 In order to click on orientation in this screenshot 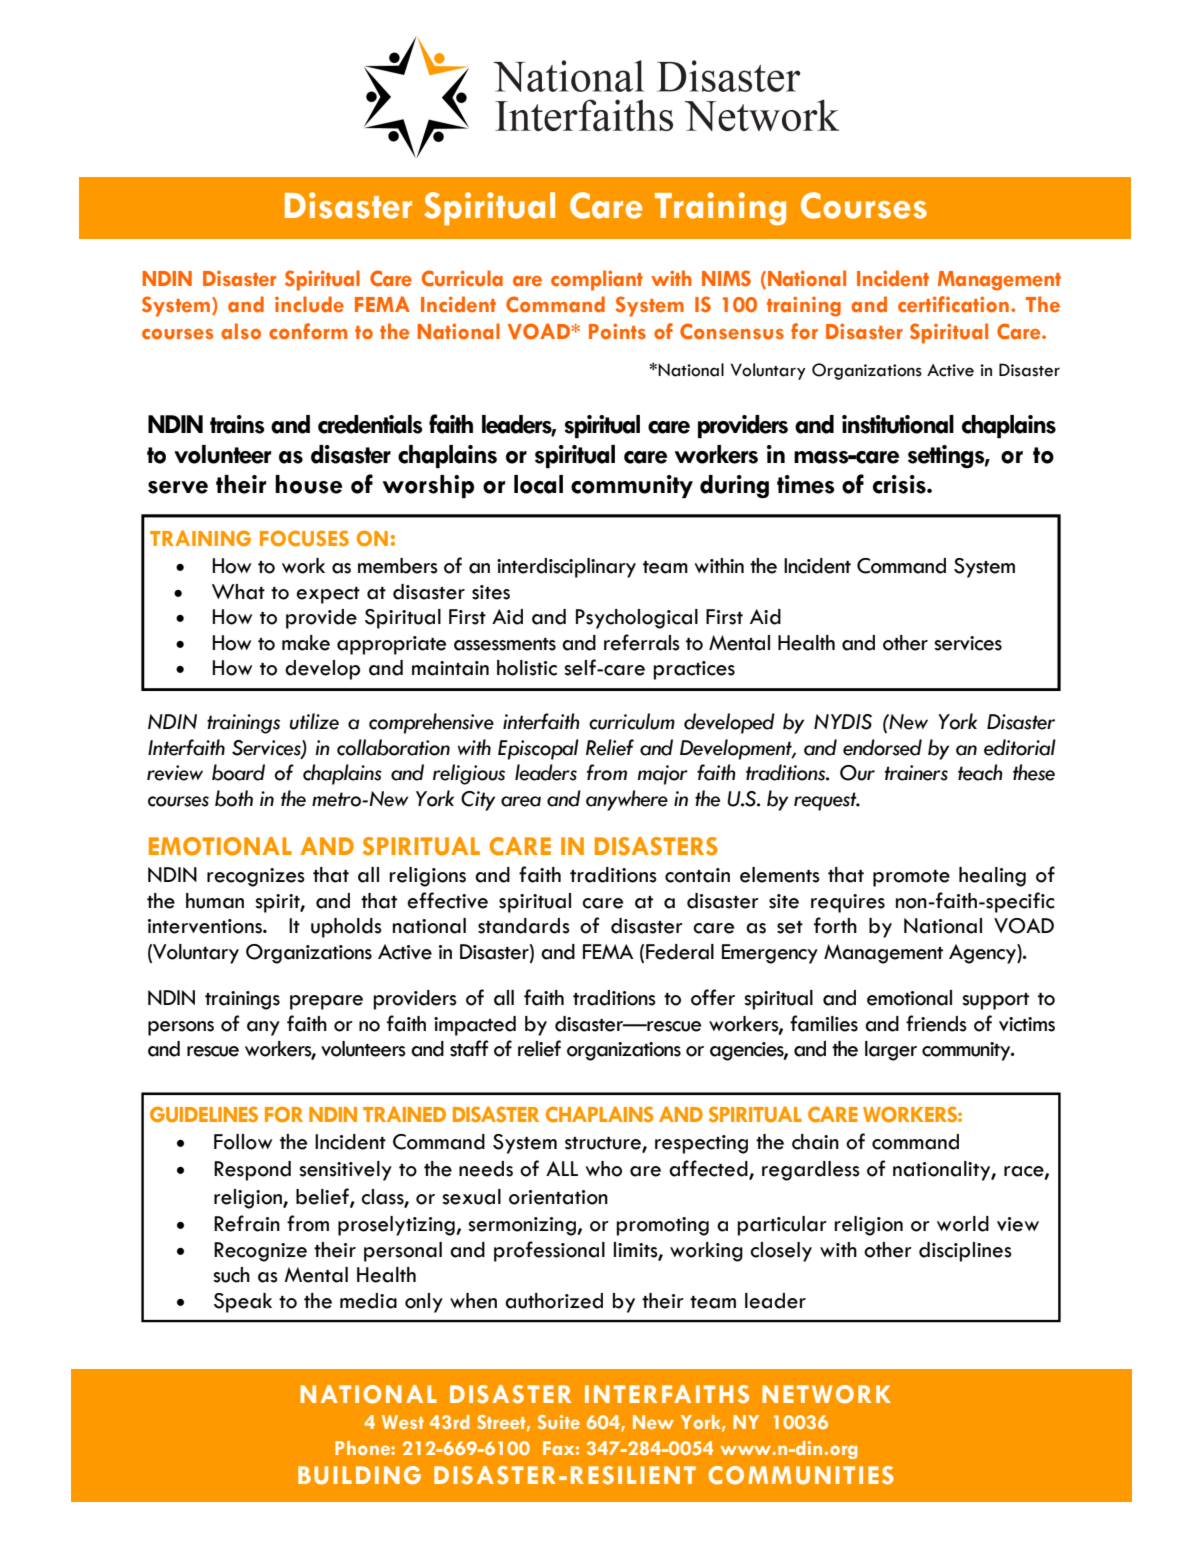, I will do `click(558, 1197)`.
